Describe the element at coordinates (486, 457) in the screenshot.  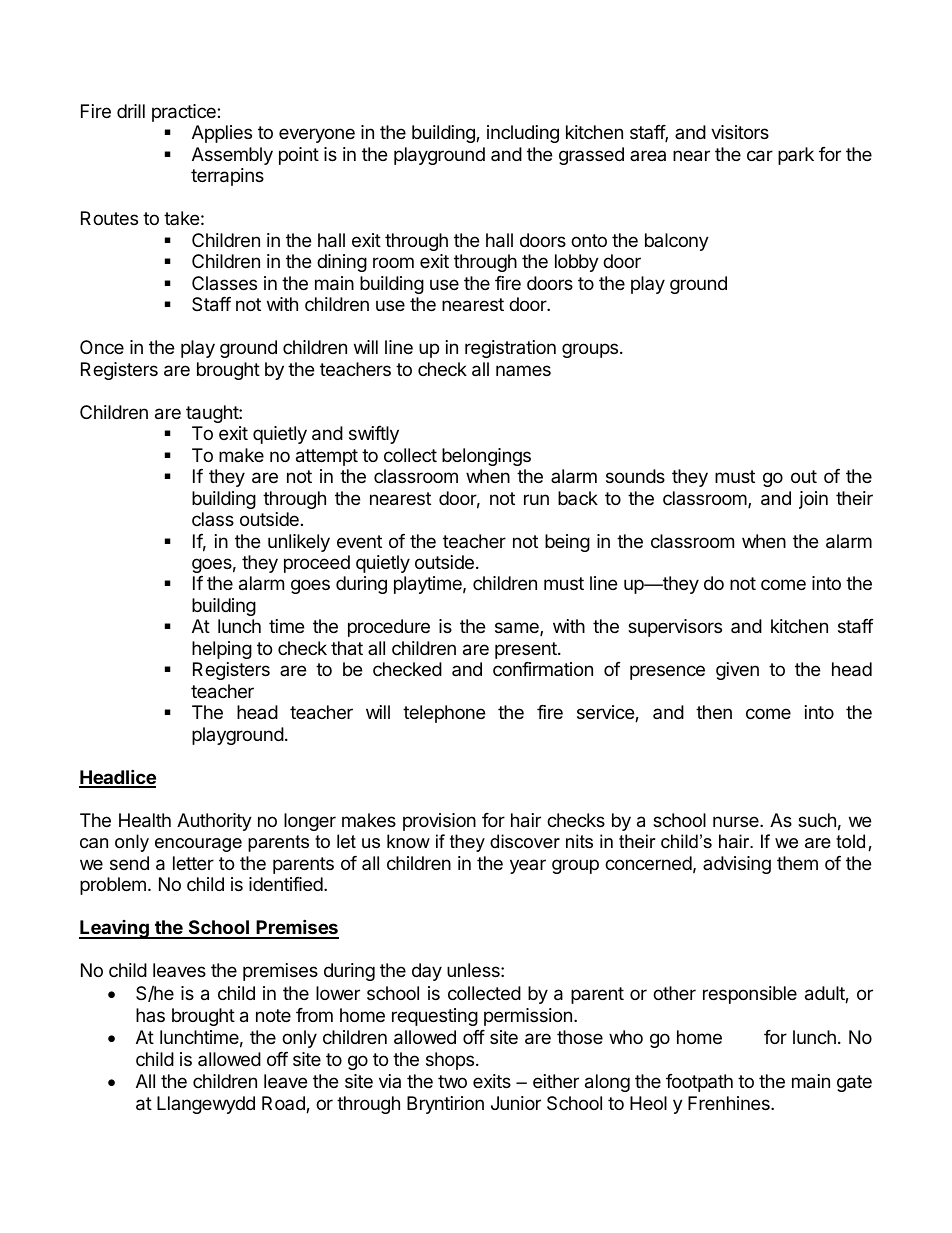
I see `belongings` at that location.
